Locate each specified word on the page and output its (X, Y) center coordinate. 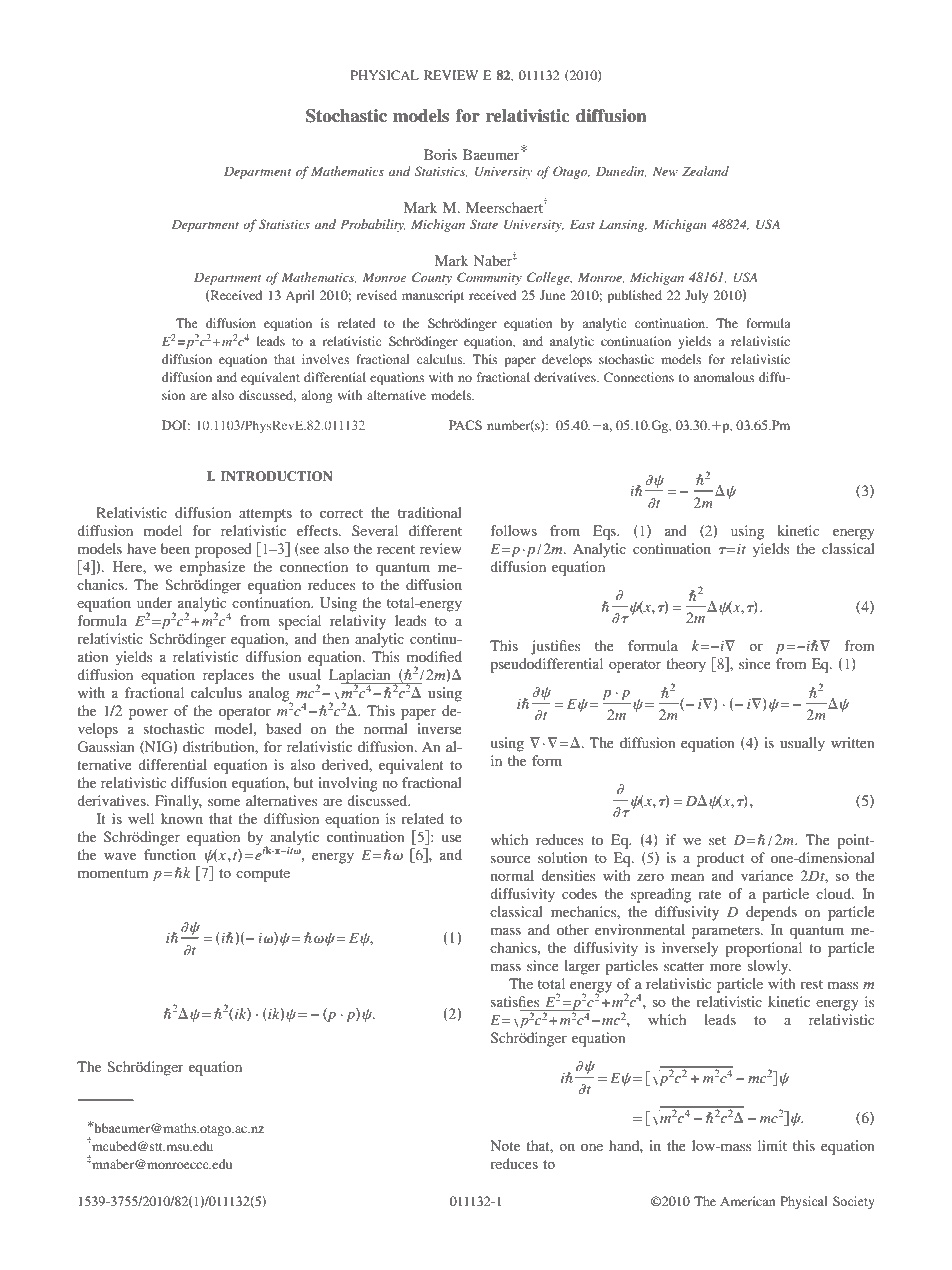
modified (434, 656)
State (484, 224)
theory (686, 665)
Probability (373, 225)
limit (772, 1145)
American (747, 1201)
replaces (228, 676)
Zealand (705, 171)
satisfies (515, 1001)
